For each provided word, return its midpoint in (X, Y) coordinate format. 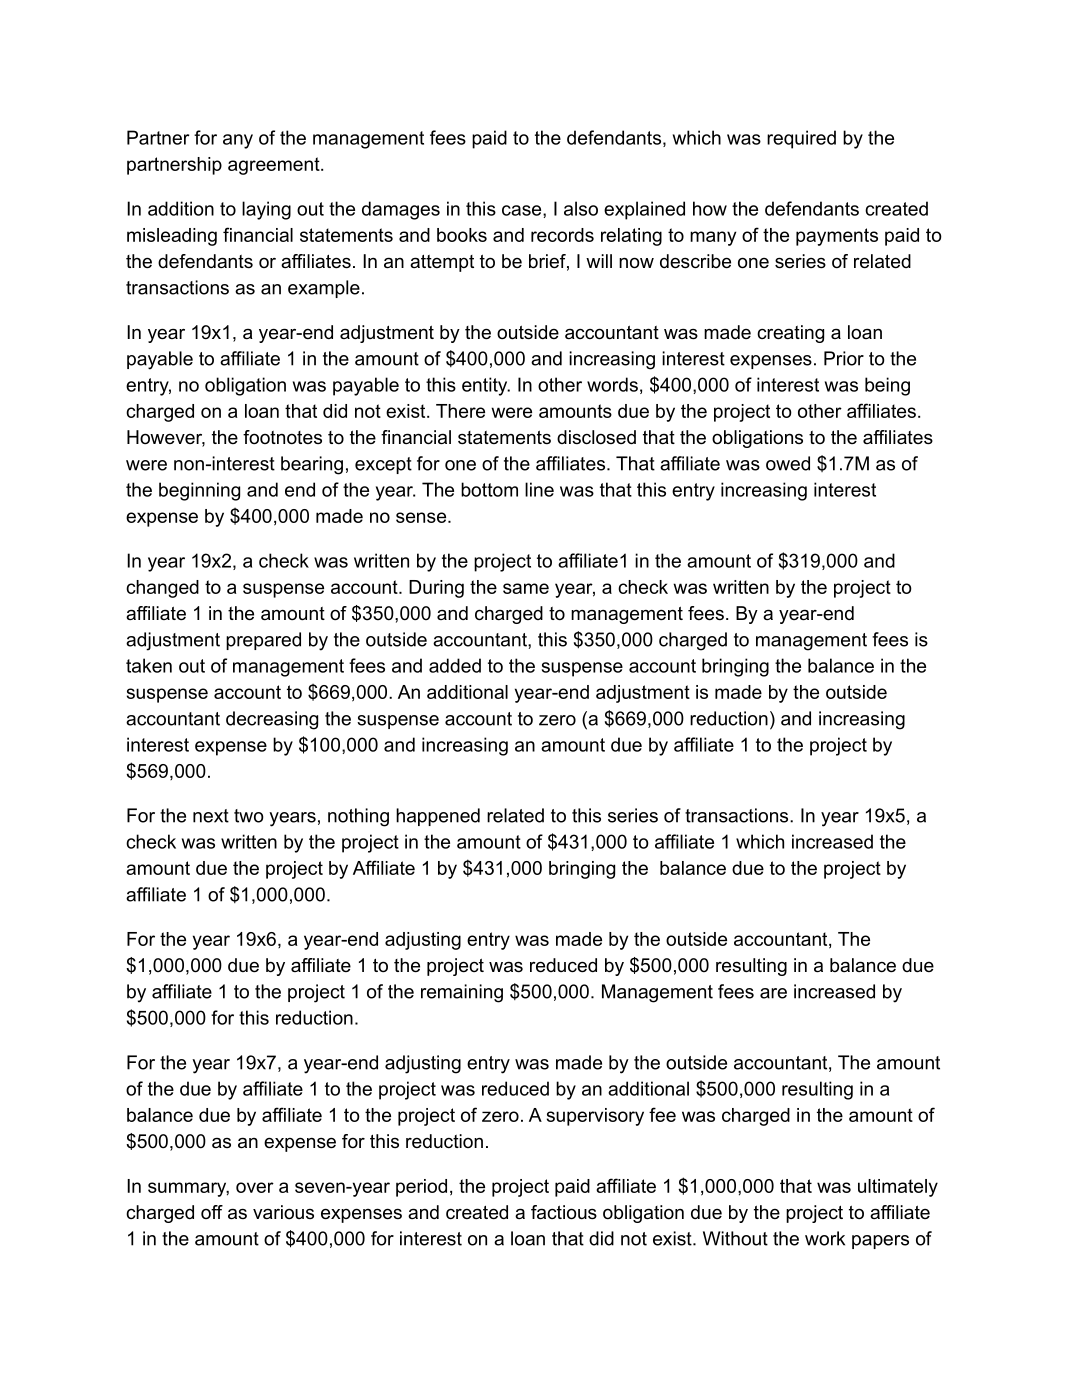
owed (788, 463)
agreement (275, 166)
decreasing (272, 720)
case (523, 210)
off (212, 1212)
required (801, 139)
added (455, 665)
